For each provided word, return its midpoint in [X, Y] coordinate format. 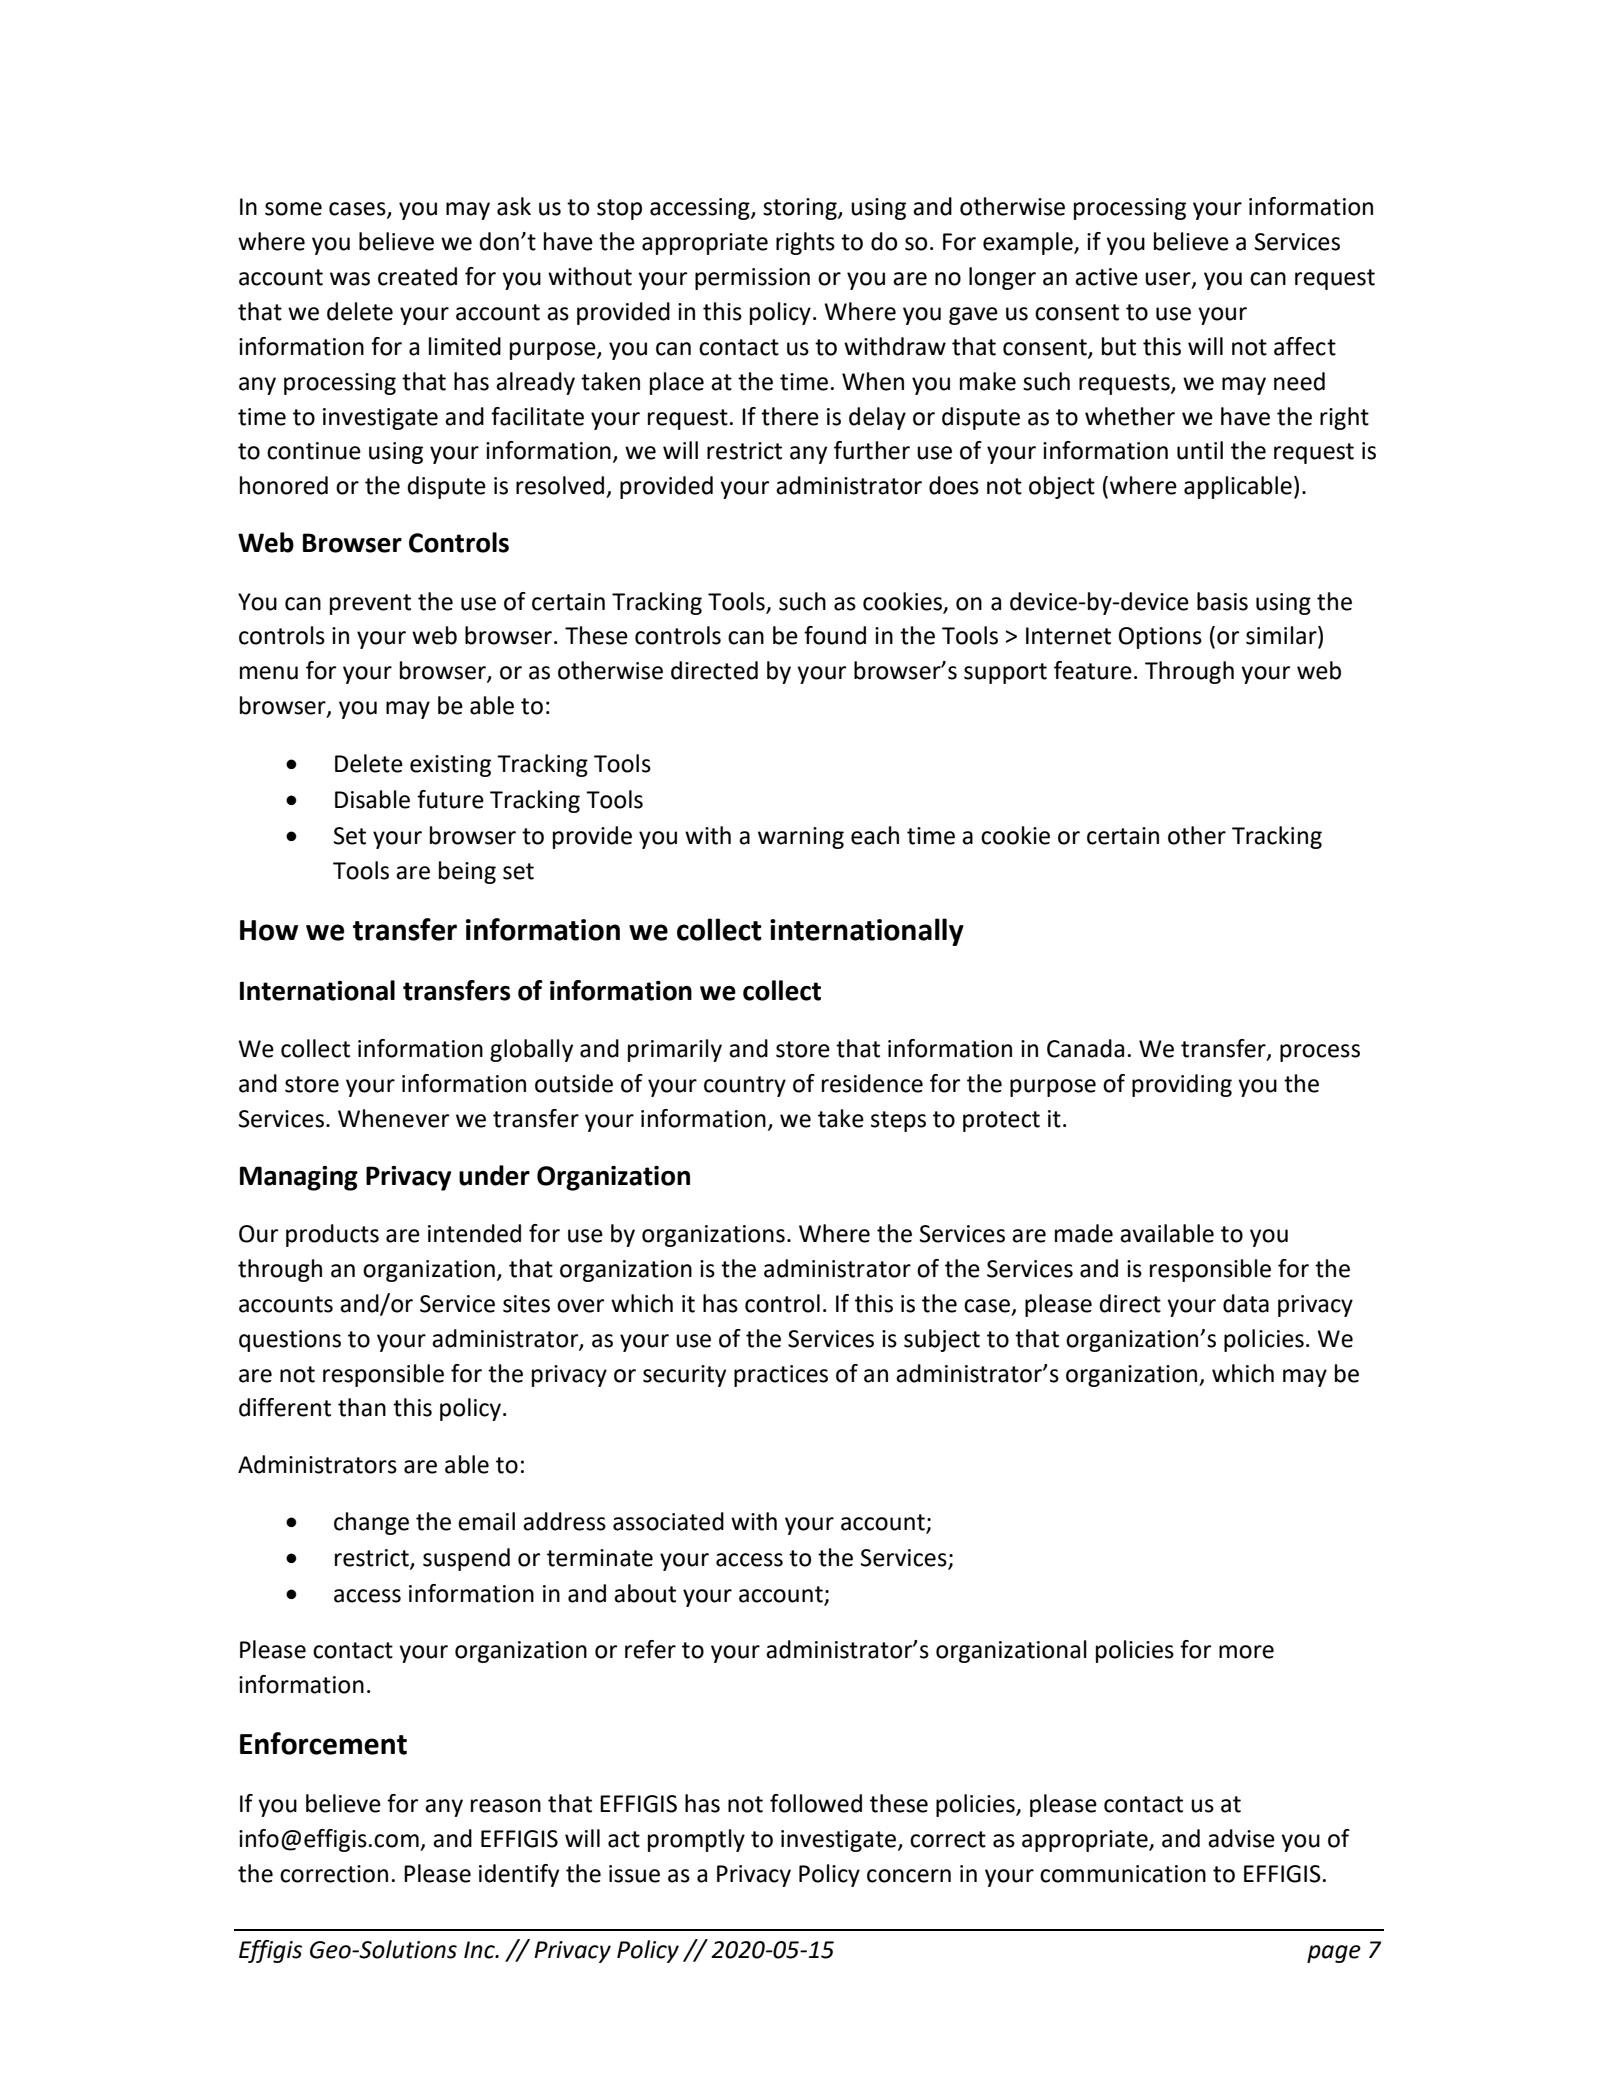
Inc [480, 1950]
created [417, 276]
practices [781, 1376]
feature [1093, 670]
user [1169, 280]
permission [752, 279]
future [450, 799]
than [362, 1407]
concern [909, 1876]
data [1246, 1303]
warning [801, 838]
